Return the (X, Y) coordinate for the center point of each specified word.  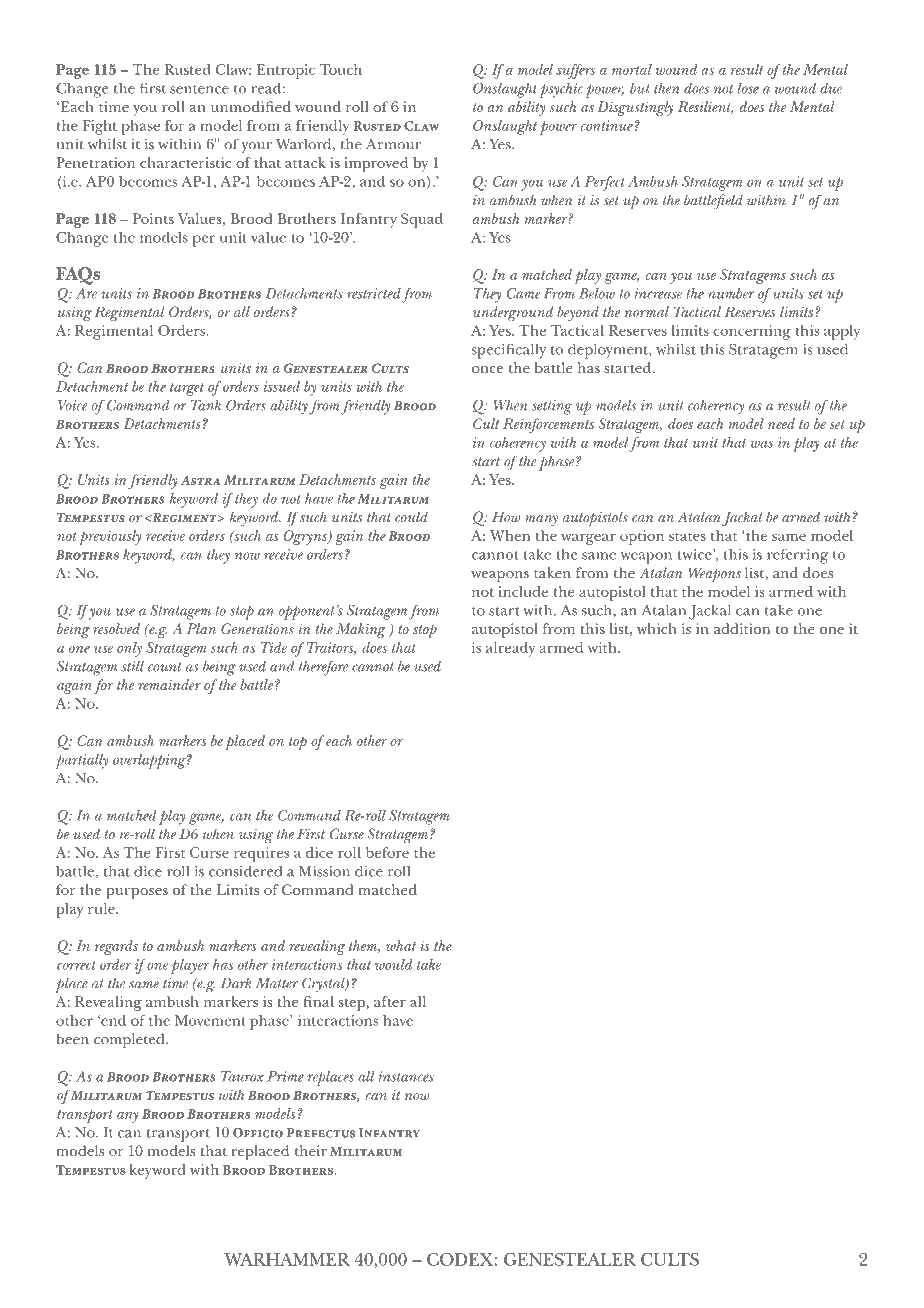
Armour (393, 144)
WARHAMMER (287, 1259)
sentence (199, 89)
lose (748, 88)
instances (406, 1076)
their (311, 1150)
